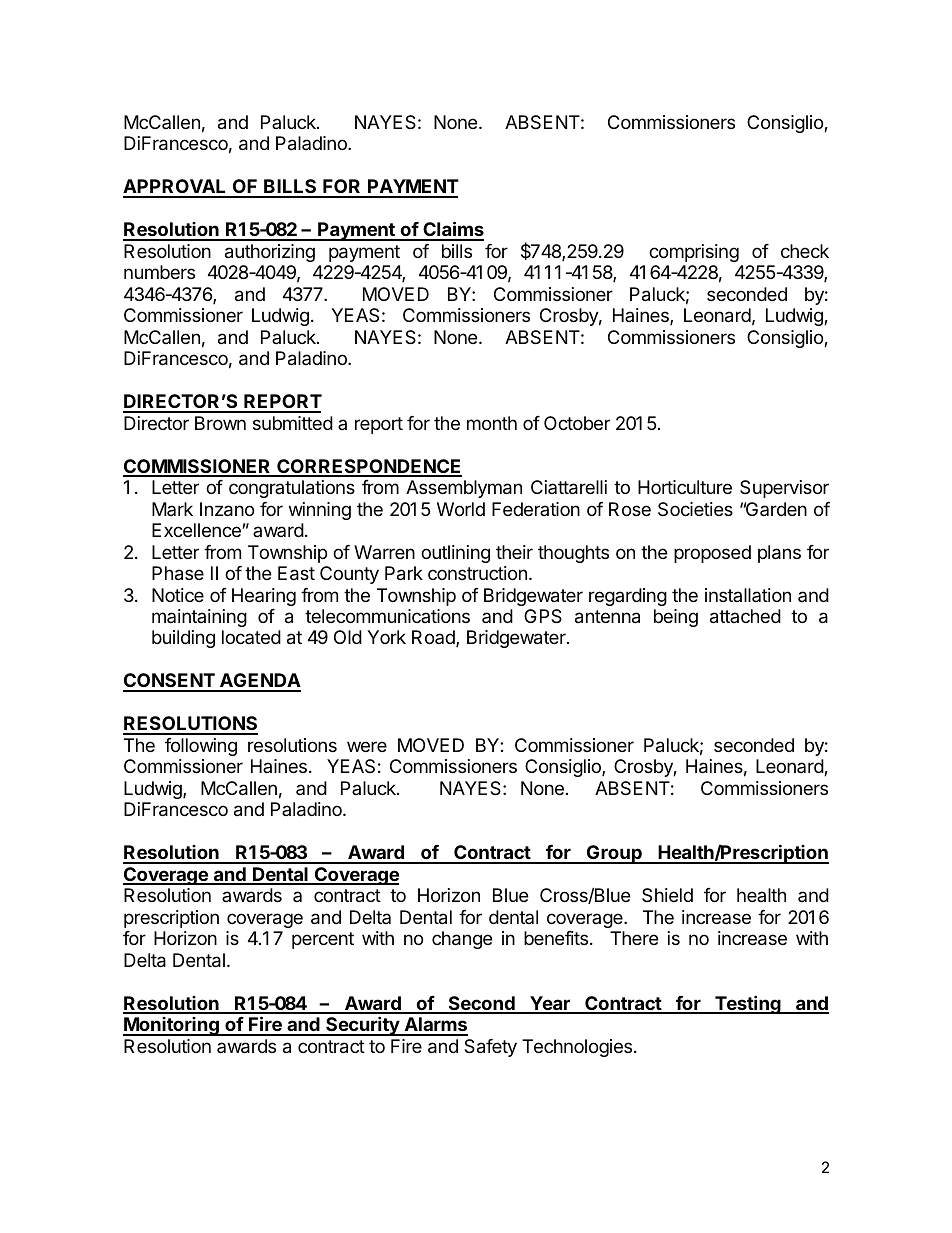  Describe the element at coordinates (176, 188) in the screenshot. I see `APPROVAL` at that location.
